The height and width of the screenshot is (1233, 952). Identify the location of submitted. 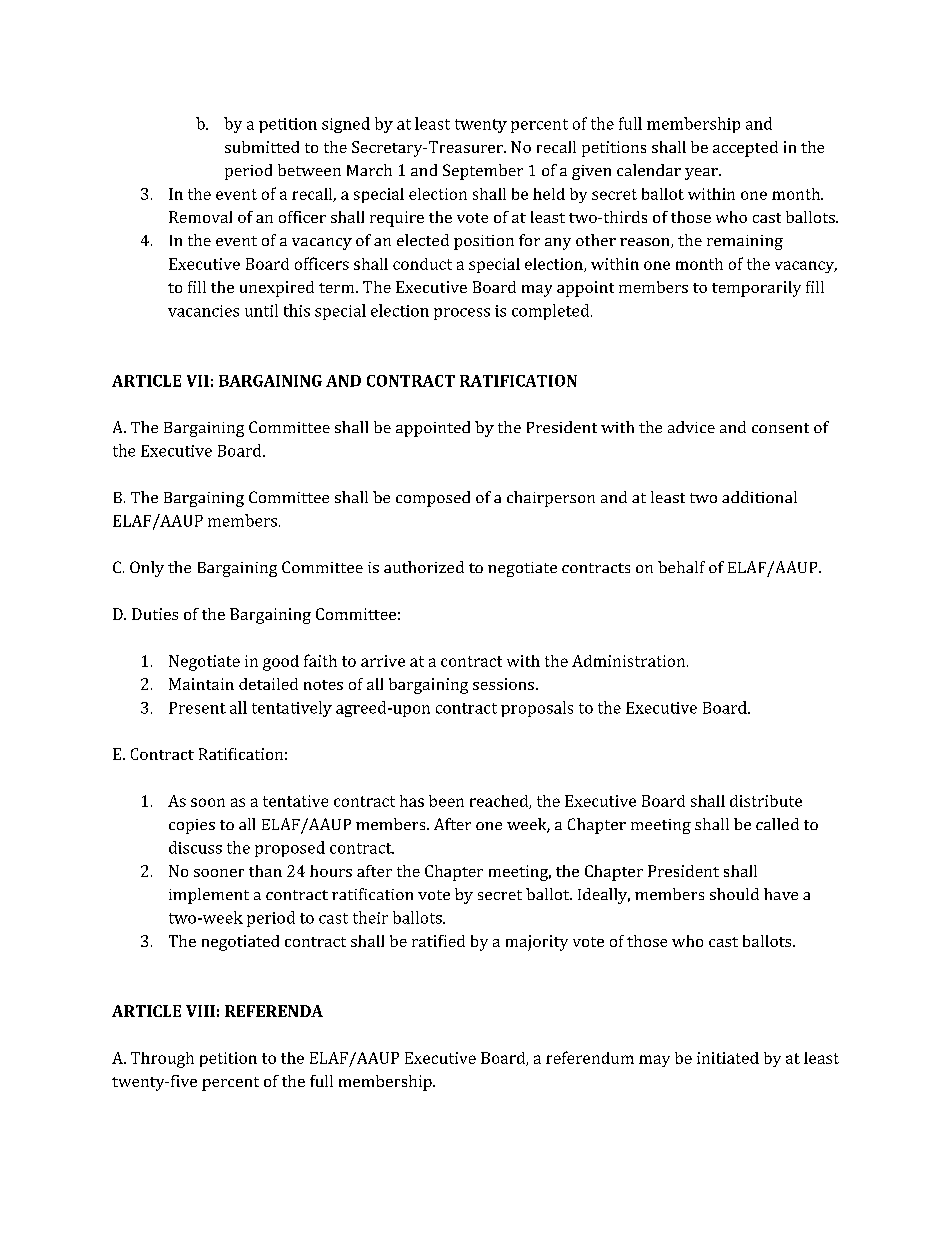
(262, 147).
